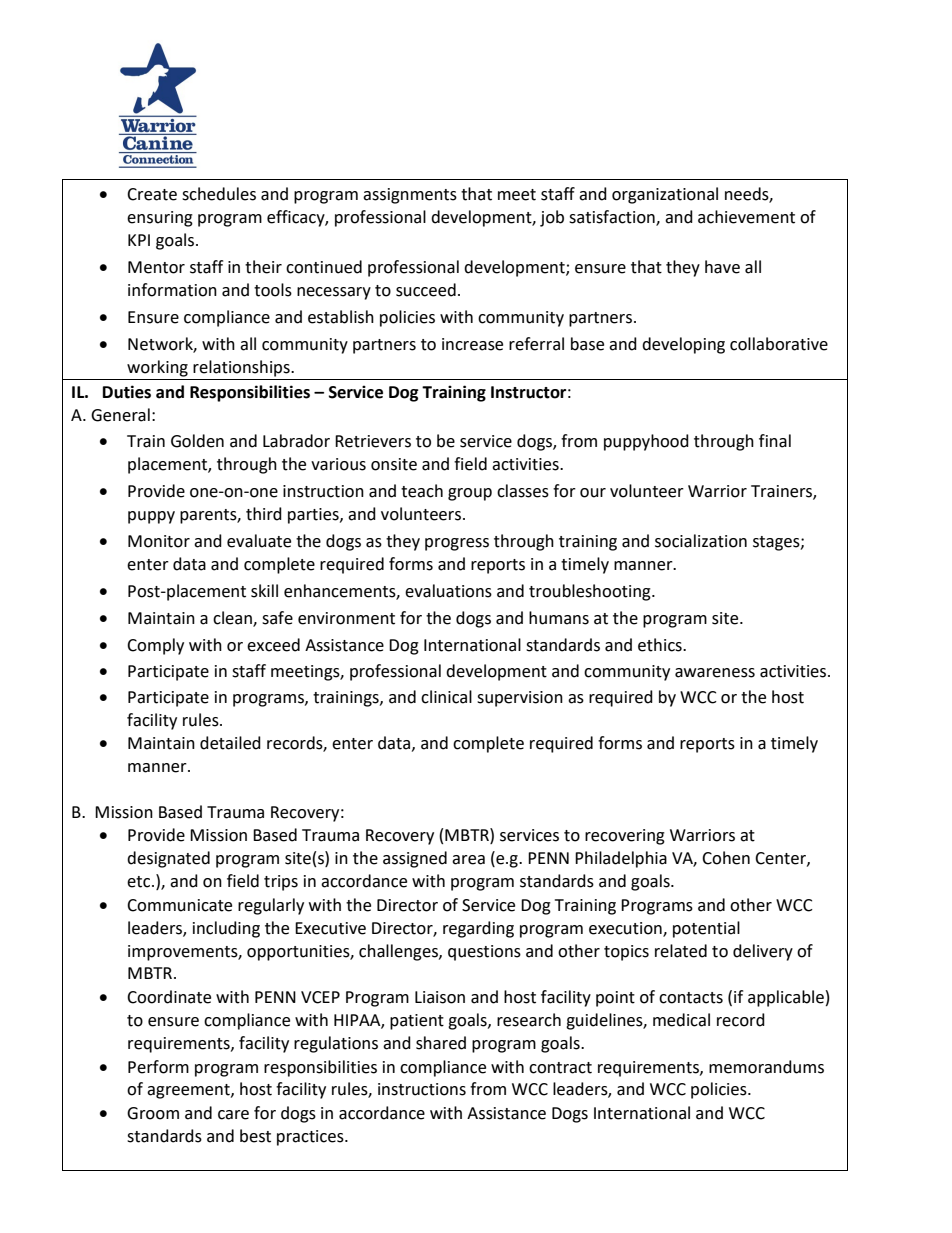  Describe the element at coordinates (410, 196) in the screenshot. I see `assignments` at that location.
